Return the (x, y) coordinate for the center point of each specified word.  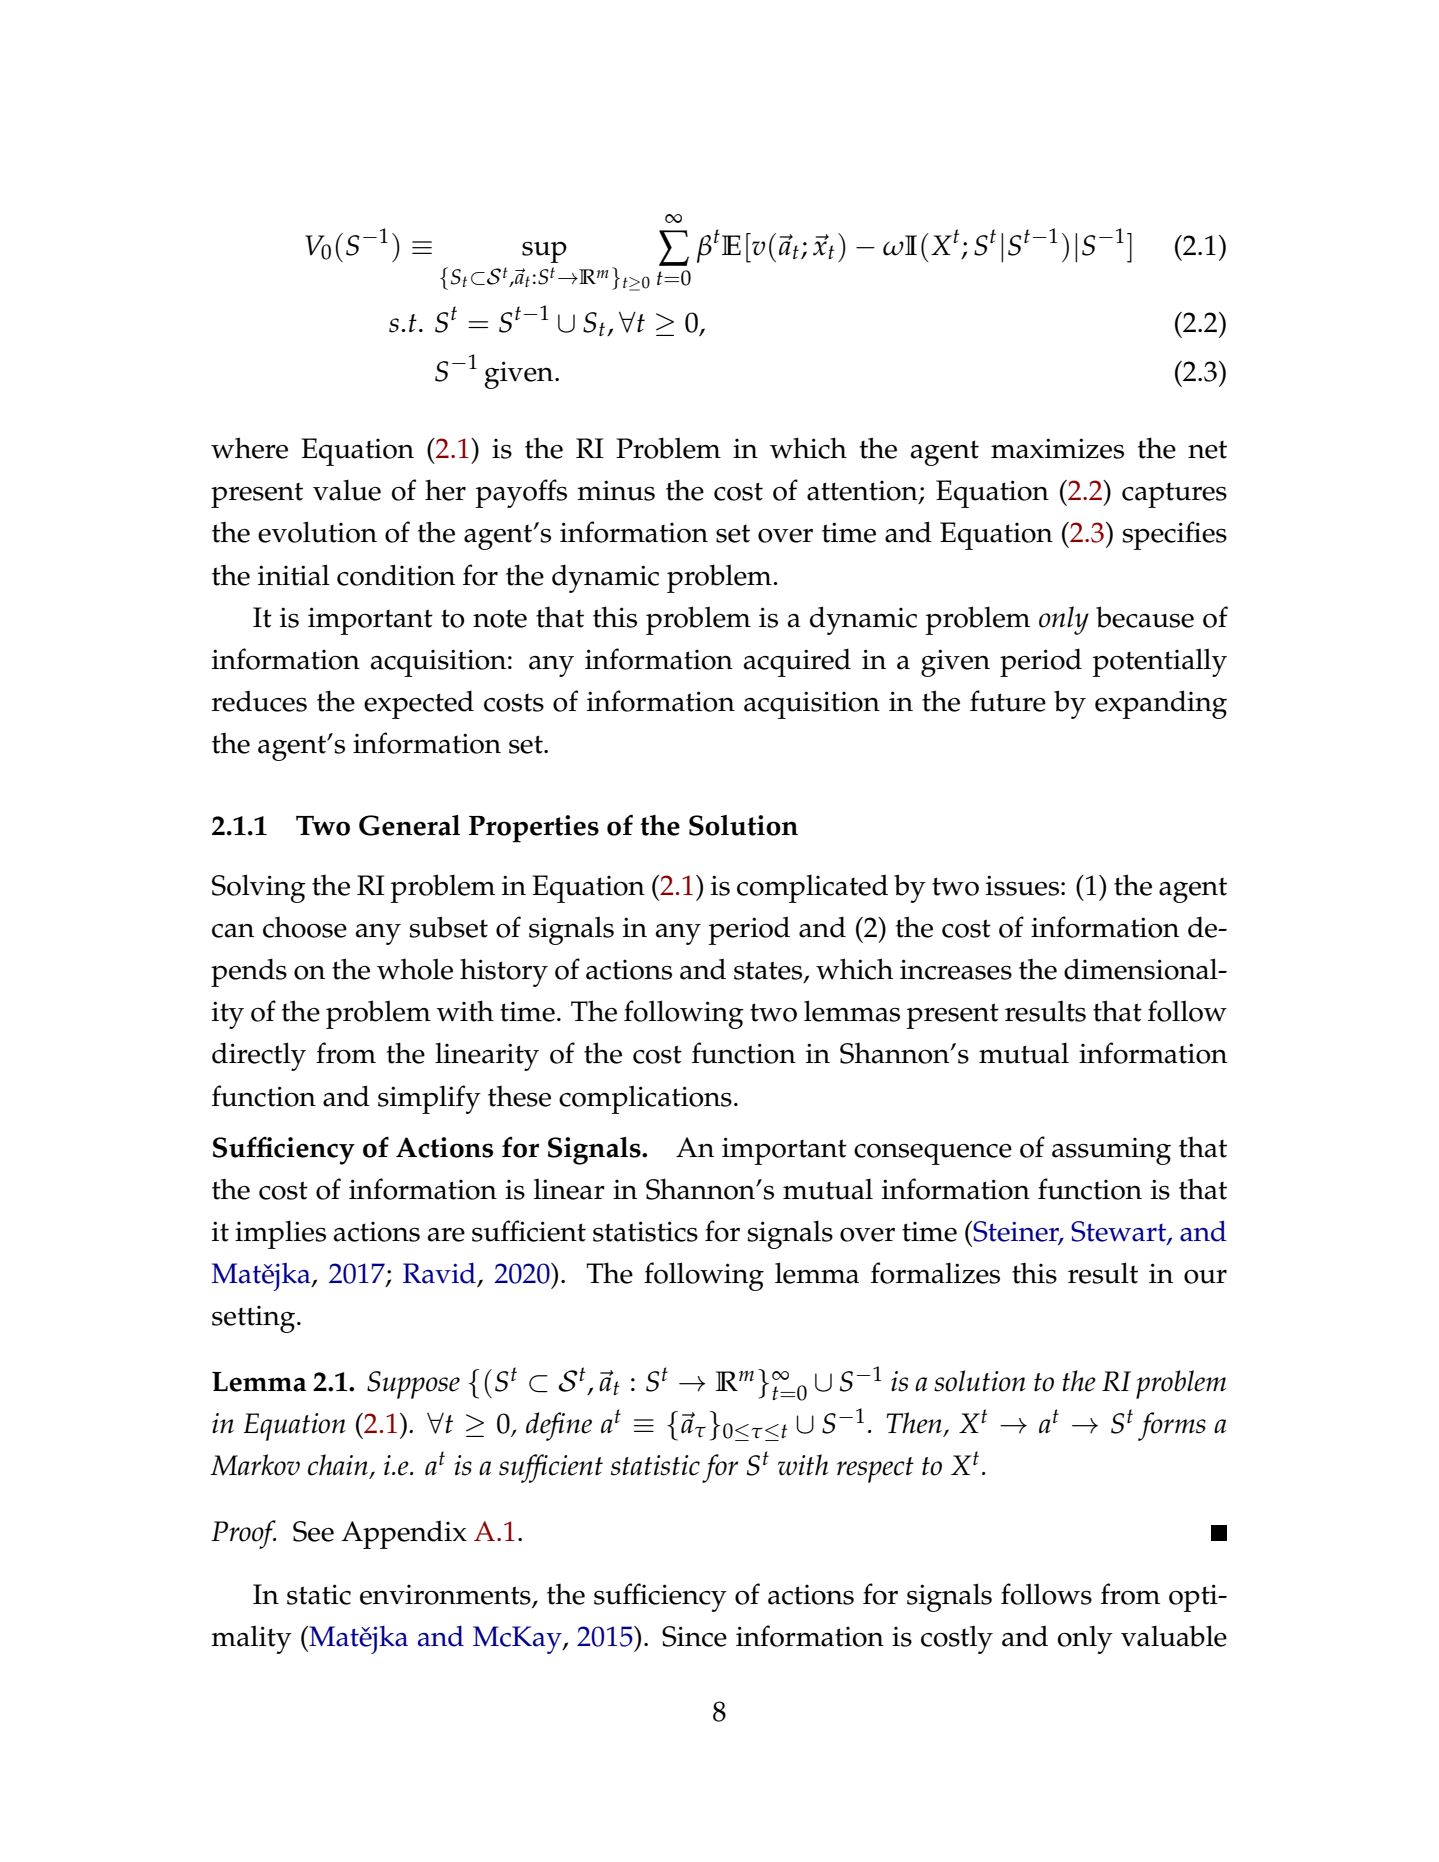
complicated (812, 888)
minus (616, 490)
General (409, 825)
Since (694, 1636)
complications (645, 1099)
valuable (1174, 1636)
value (347, 490)
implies (280, 1234)
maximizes (1057, 448)
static (319, 1594)
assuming (1111, 1151)
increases (956, 969)
